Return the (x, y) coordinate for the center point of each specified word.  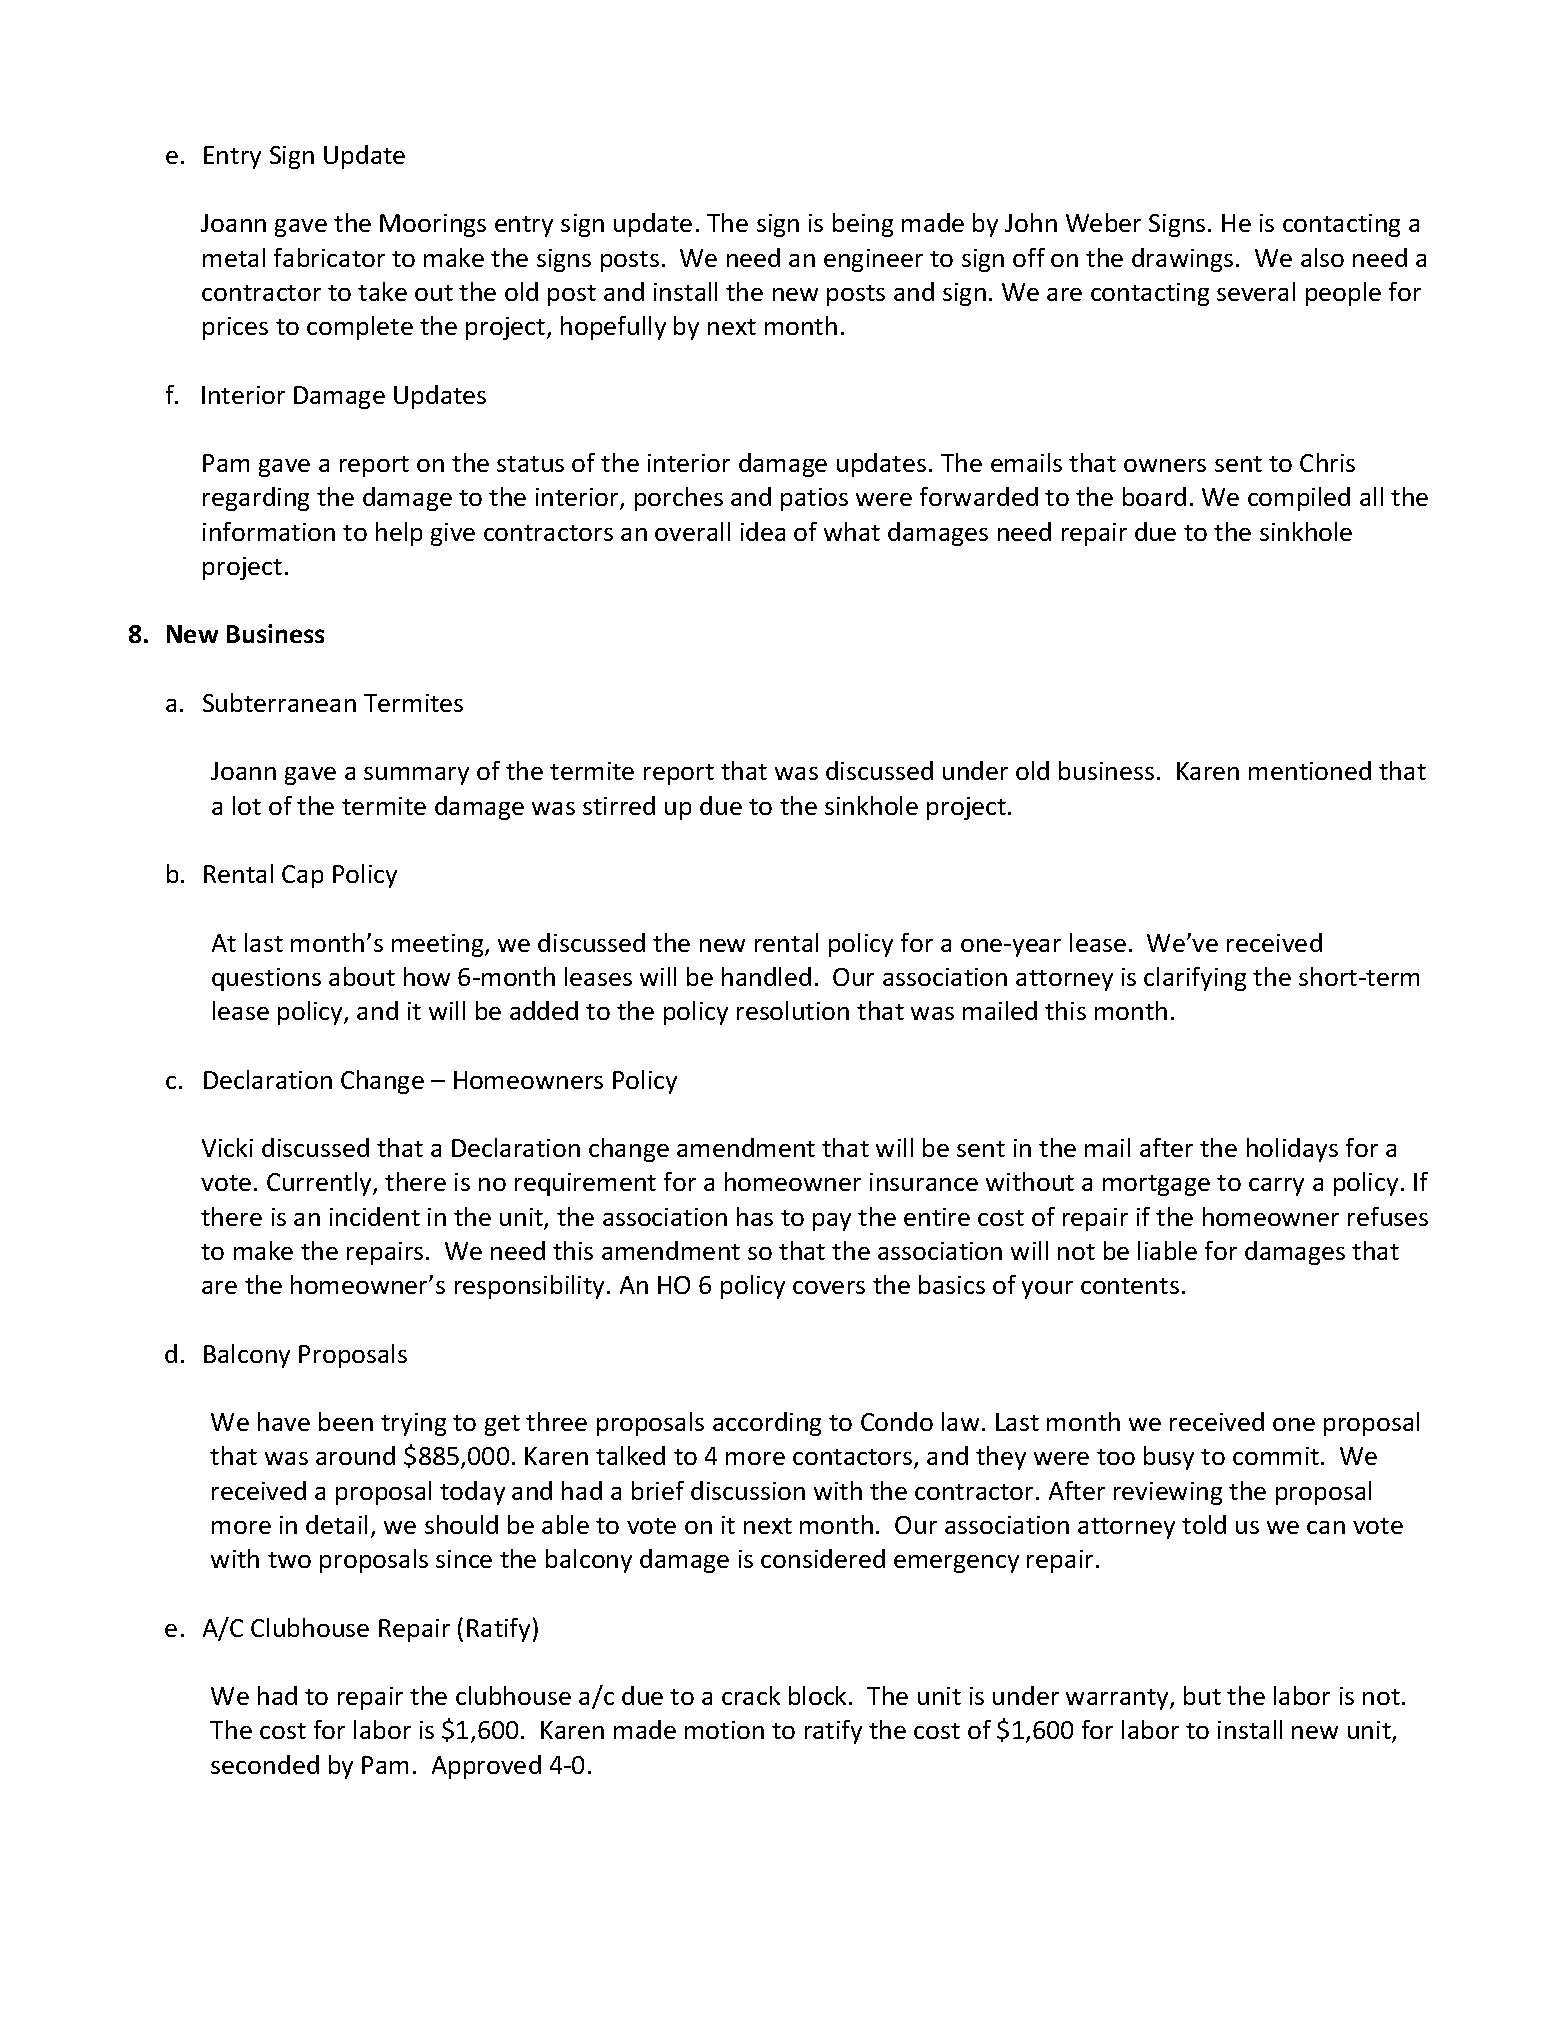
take (382, 291)
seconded (265, 1764)
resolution (793, 1010)
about (362, 976)
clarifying (1195, 979)
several (1256, 291)
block (819, 1695)
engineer (873, 260)
